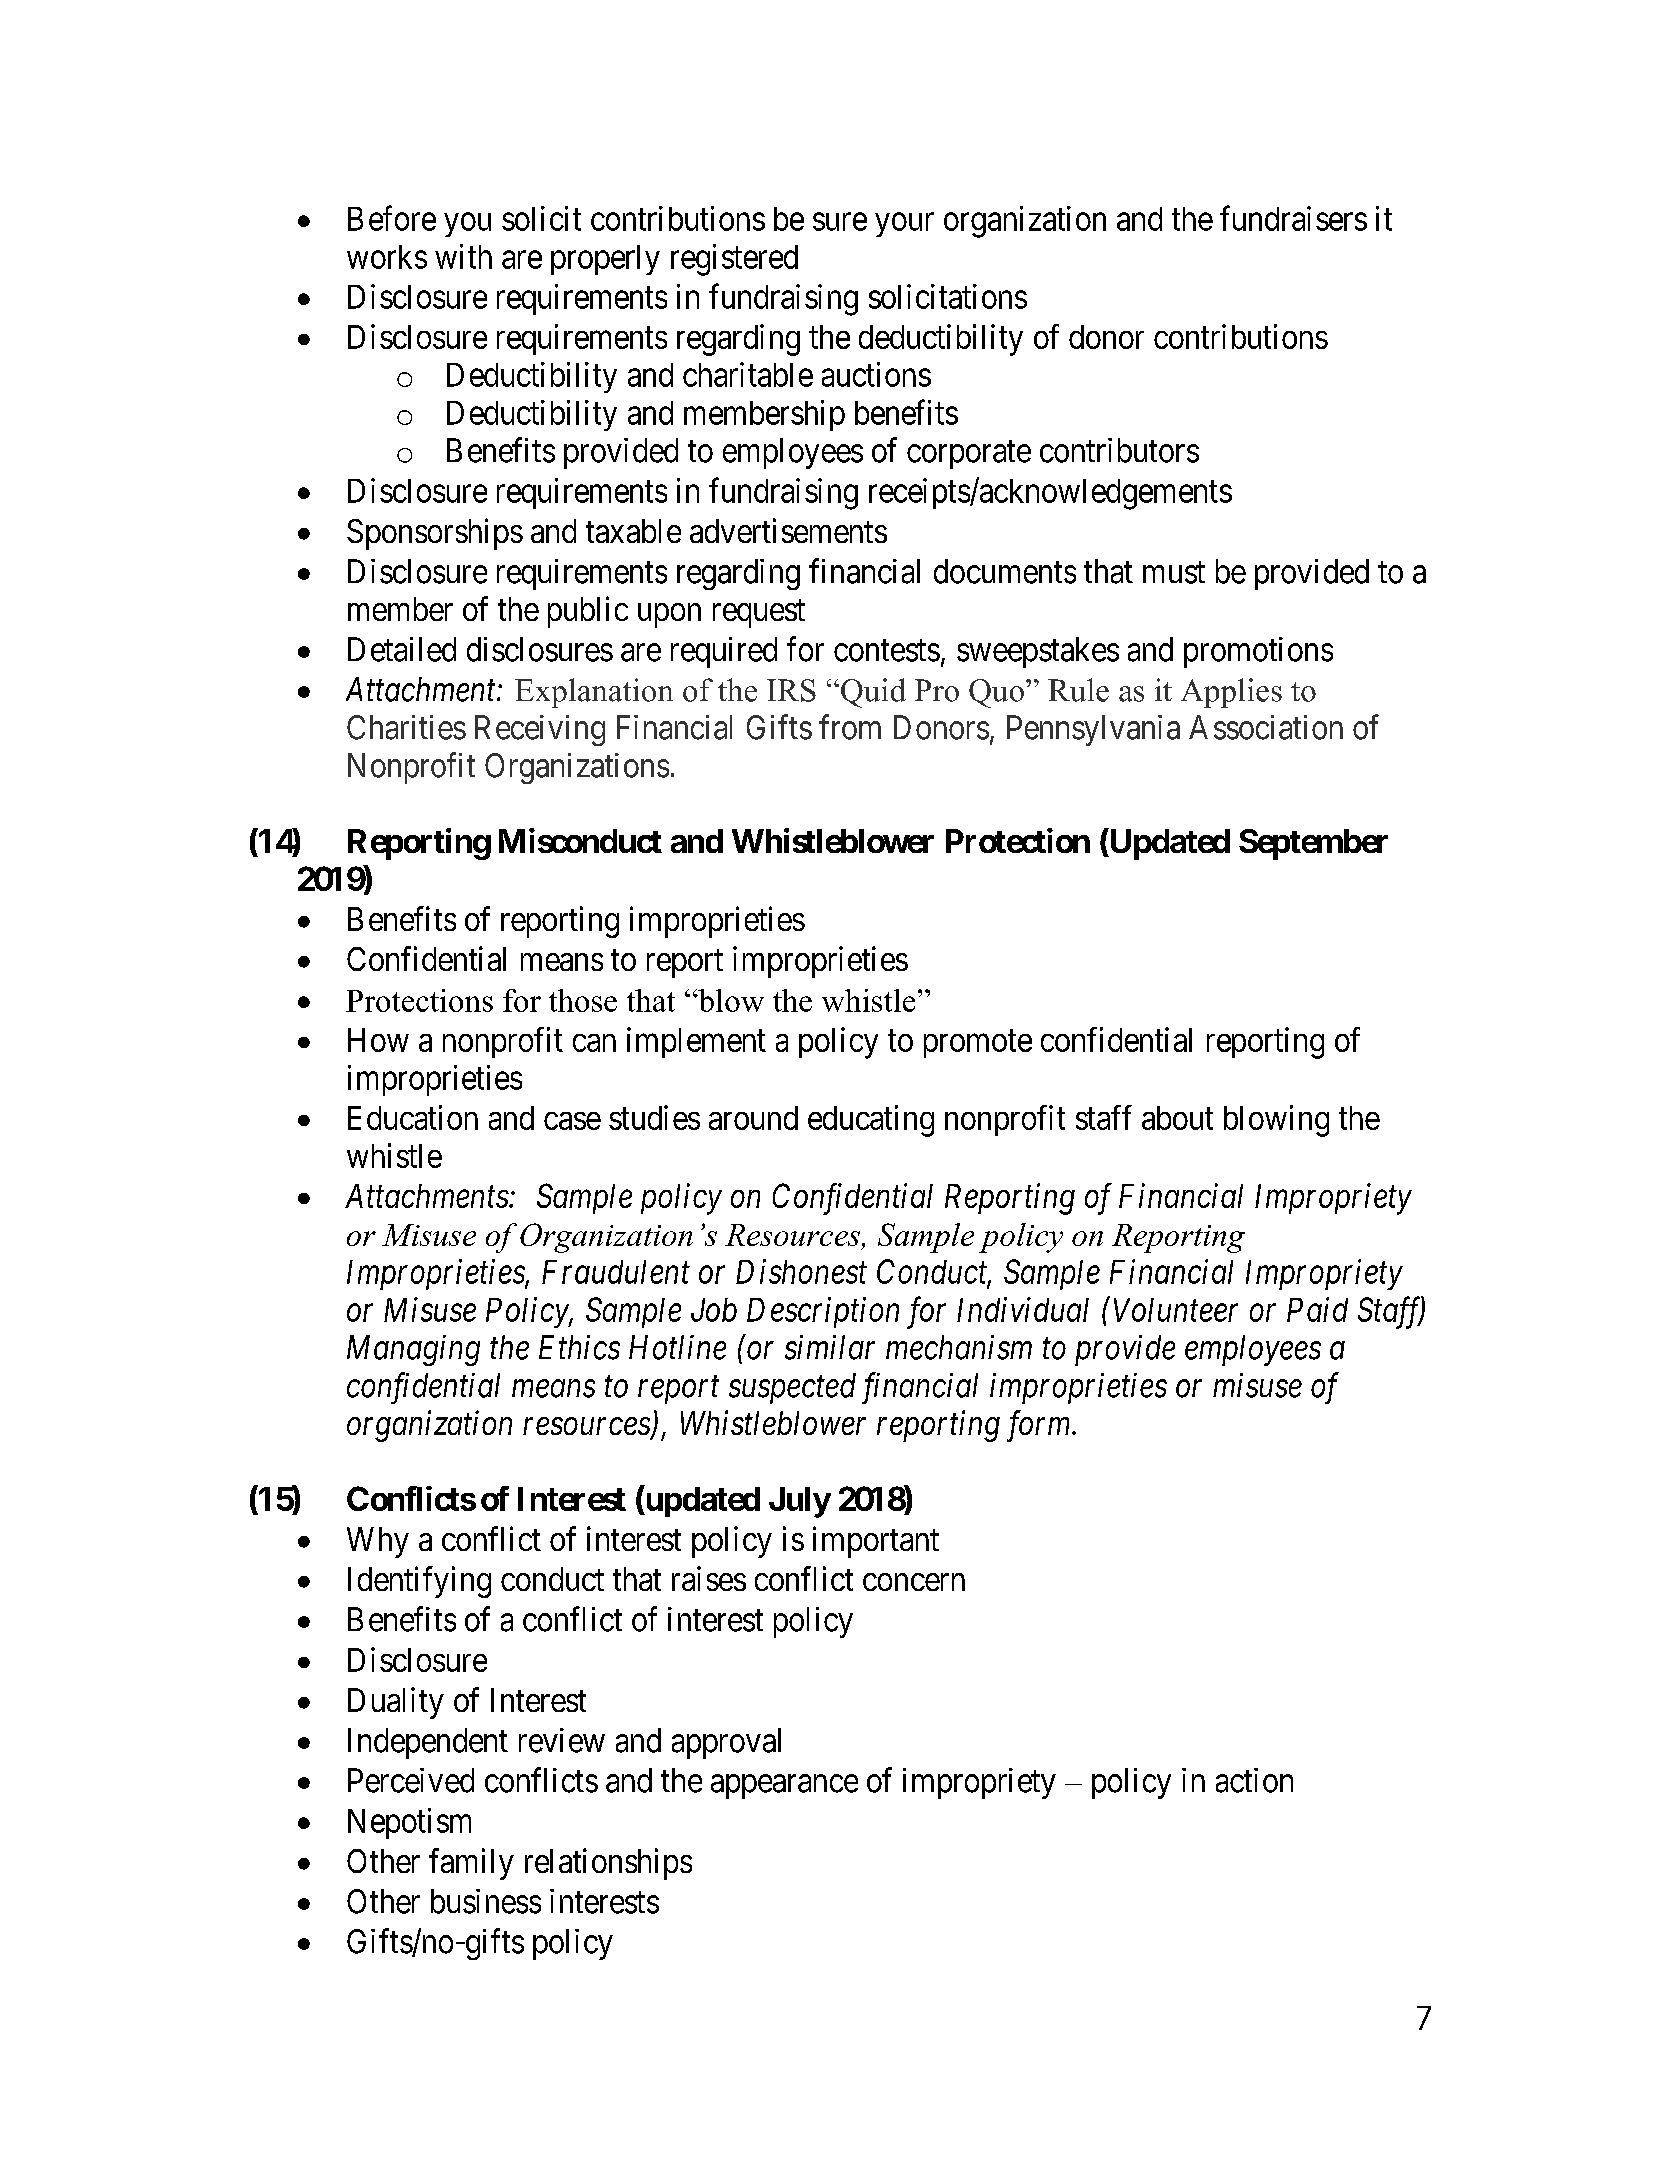  What do you see at coordinates (850, 727) in the page?
I see `from` at bounding box center [850, 727].
